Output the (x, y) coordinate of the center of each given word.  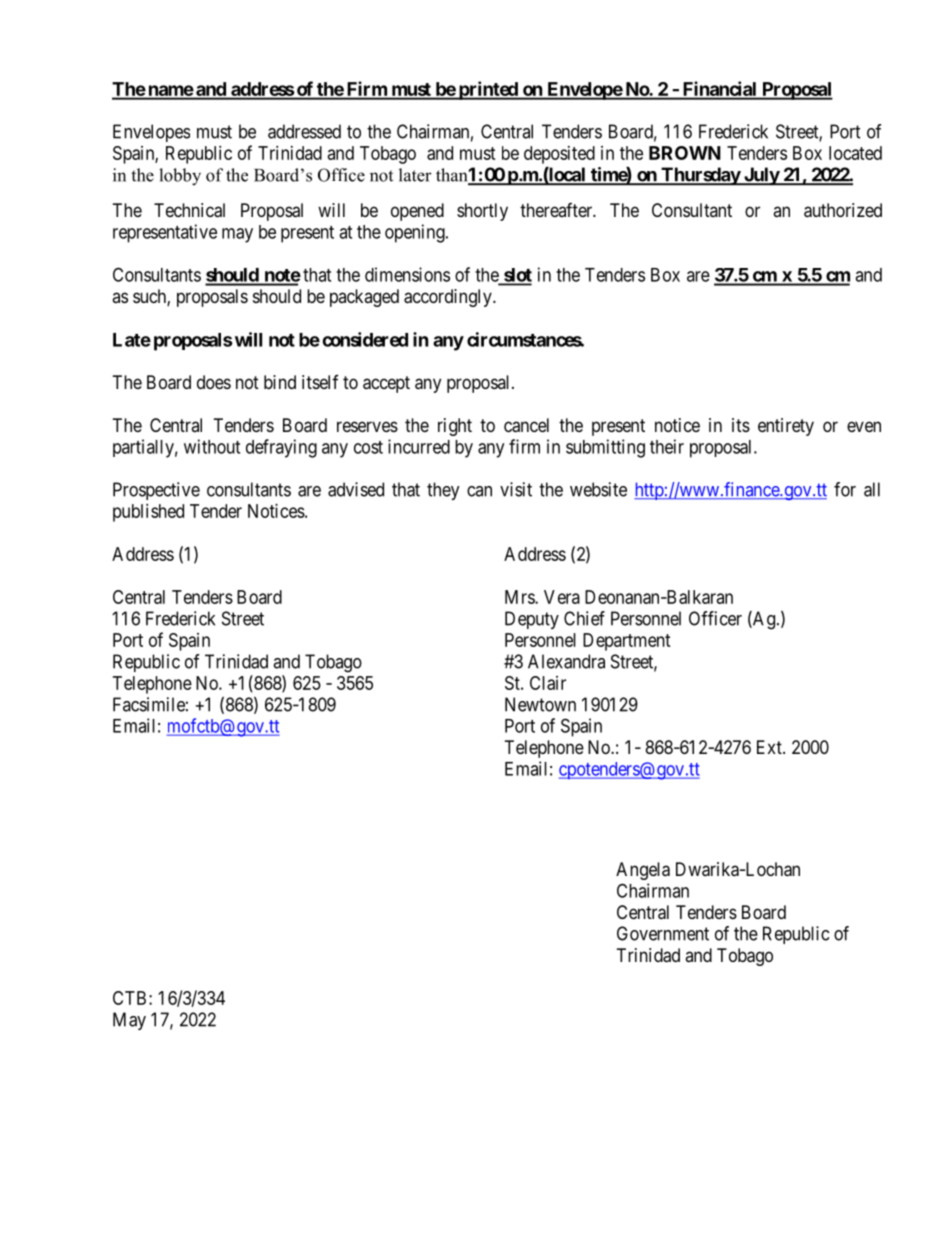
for (845, 489)
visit (516, 489)
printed (488, 90)
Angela (643, 871)
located (855, 153)
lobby (180, 177)
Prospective (156, 491)
